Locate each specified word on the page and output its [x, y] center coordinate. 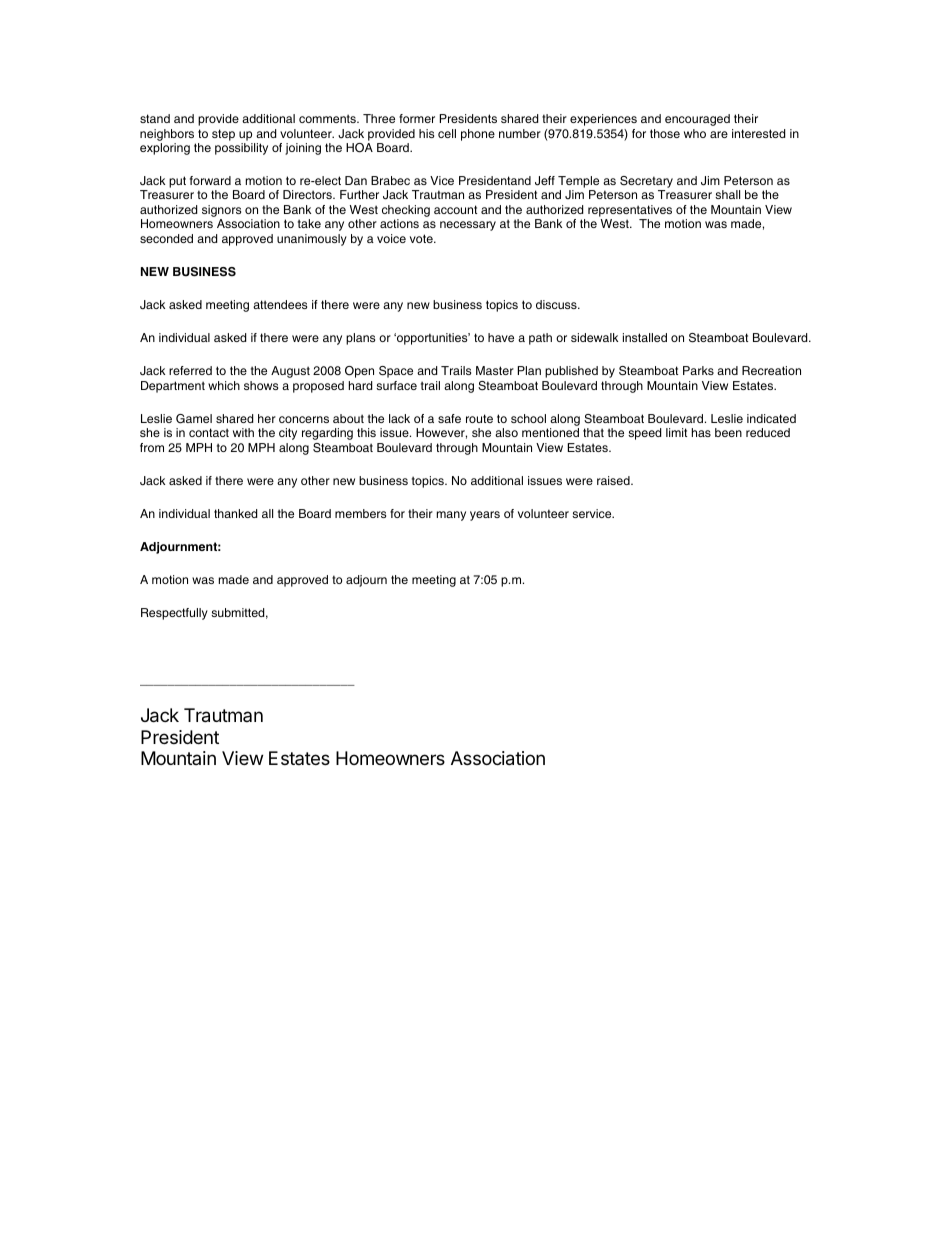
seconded [166, 238]
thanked [235, 513]
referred [190, 370]
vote [422, 238]
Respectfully [174, 614]
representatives [630, 211]
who [695, 133]
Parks [698, 370]
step [223, 135]
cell [447, 133]
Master [495, 370]
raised [614, 480]
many [451, 516]
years [485, 516]
